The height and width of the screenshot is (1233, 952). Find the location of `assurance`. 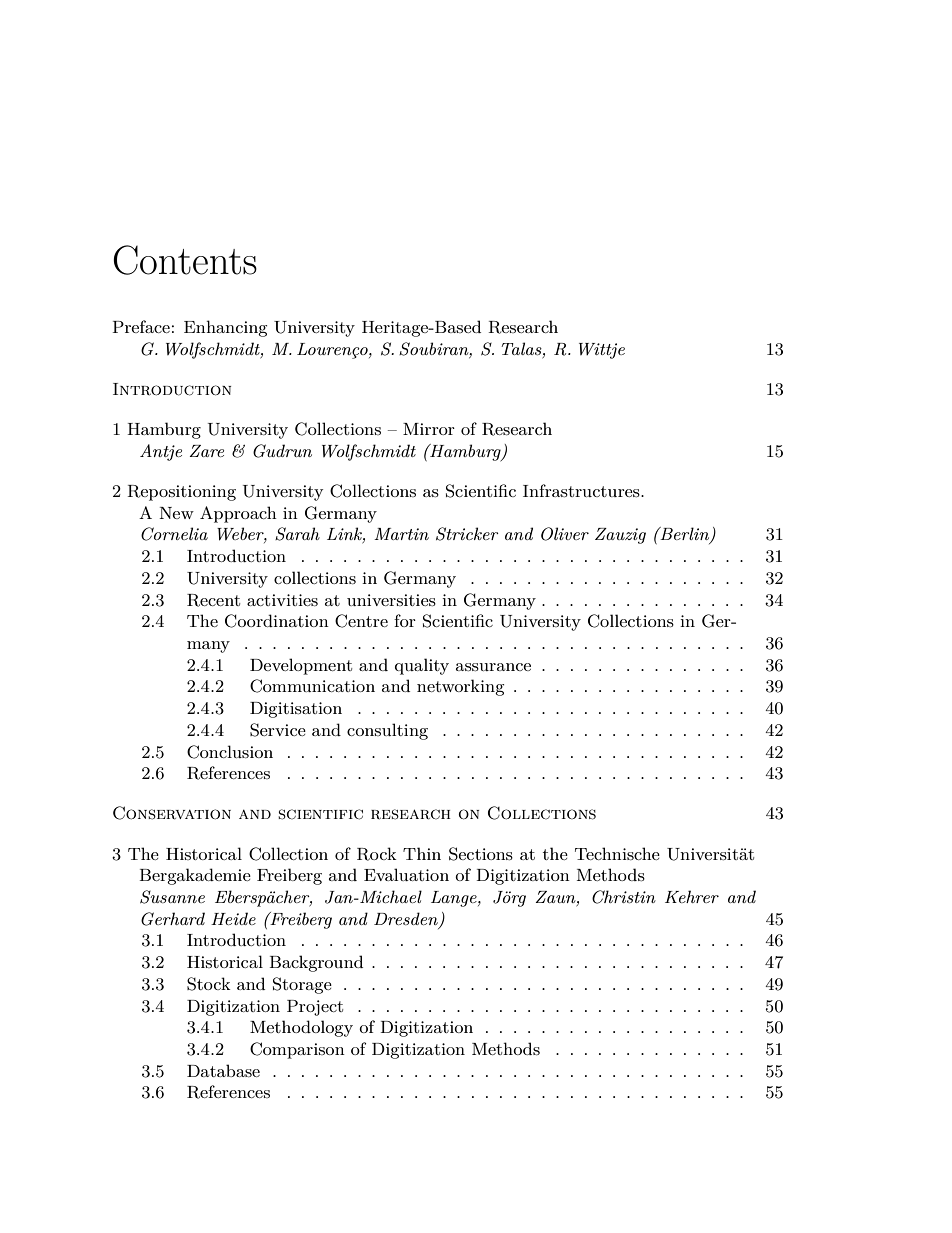

assurance is located at coordinates (493, 667).
